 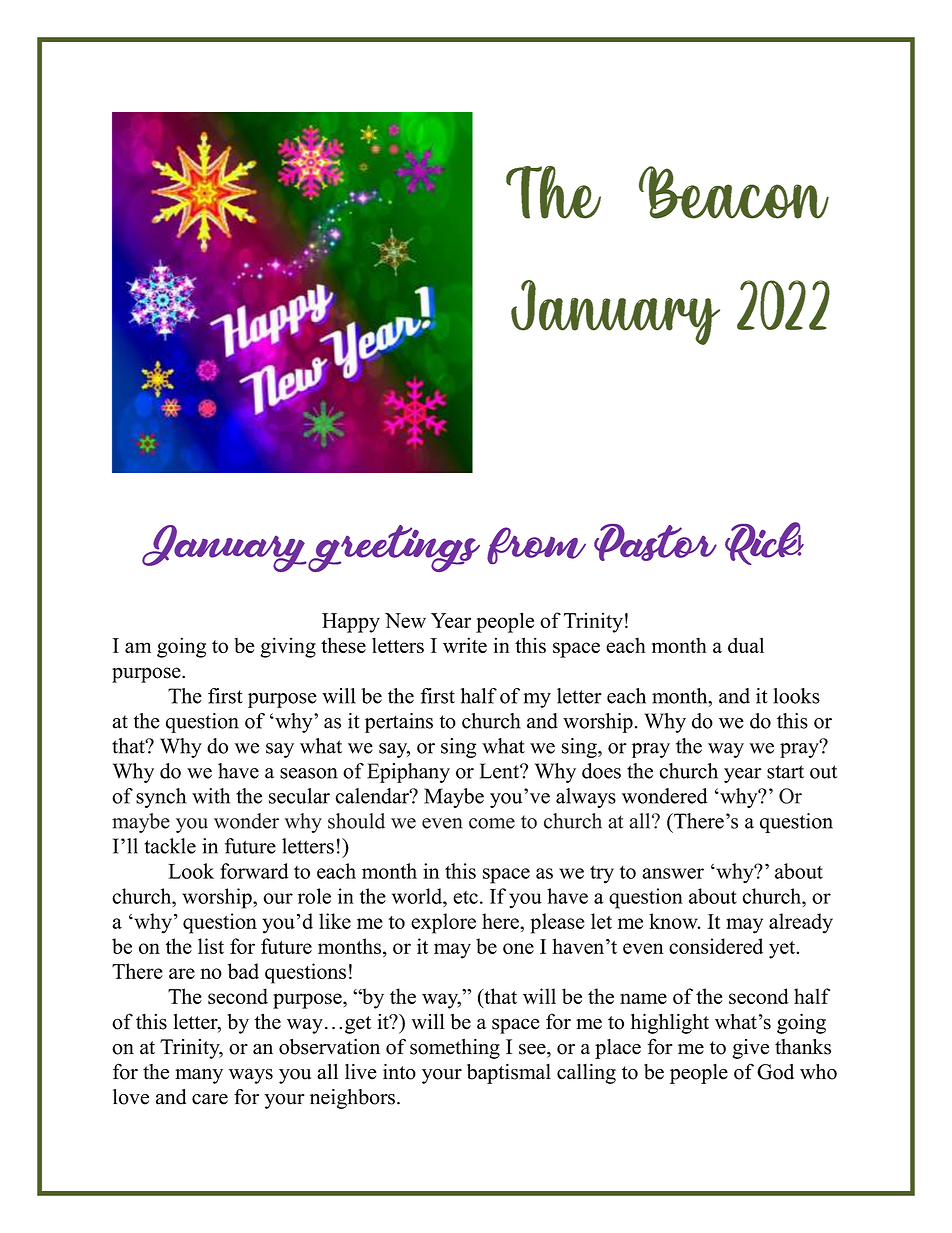 What do you see at coordinates (492, 823) in the screenshot?
I see `come` at bounding box center [492, 823].
